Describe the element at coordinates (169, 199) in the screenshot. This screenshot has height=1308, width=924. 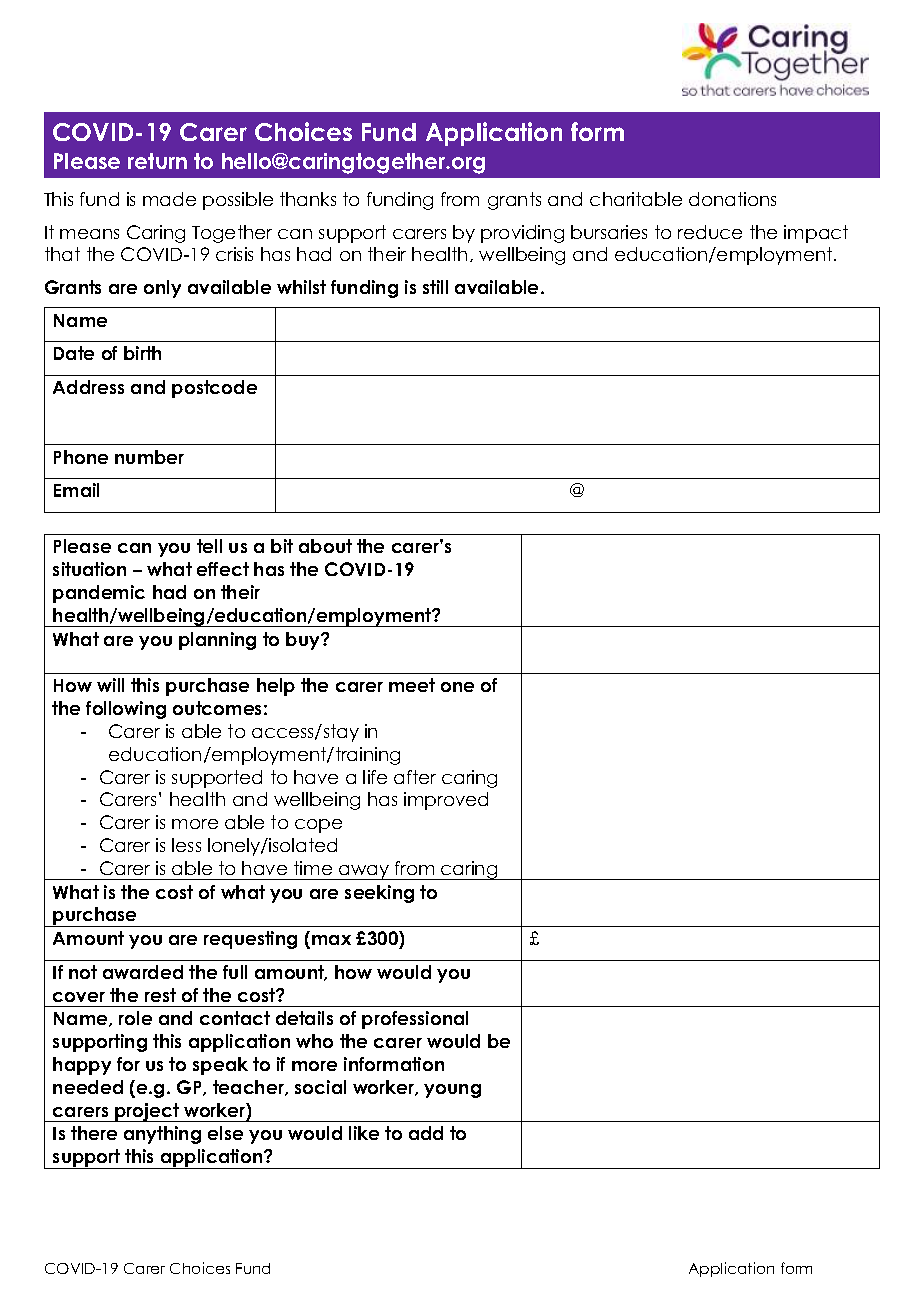
I see `made` at that location.
